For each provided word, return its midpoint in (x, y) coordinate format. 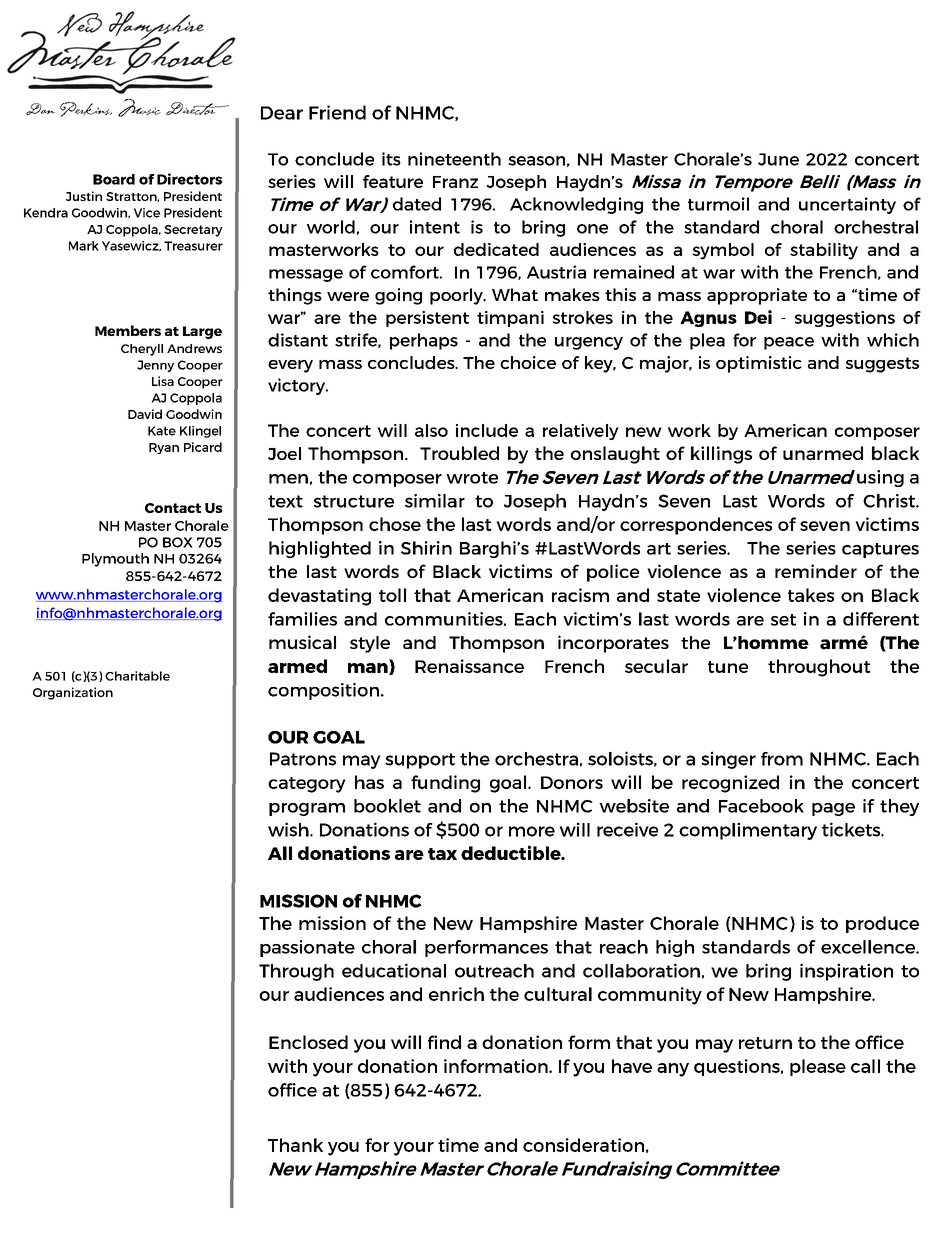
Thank (295, 1145)
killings (721, 455)
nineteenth (454, 159)
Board (114, 179)
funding (445, 784)
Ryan (164, 448)
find (444, 1042)
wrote (472, 478)
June (778, 159)
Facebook (761, 806)
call (865, 1066)
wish (289, 829)
